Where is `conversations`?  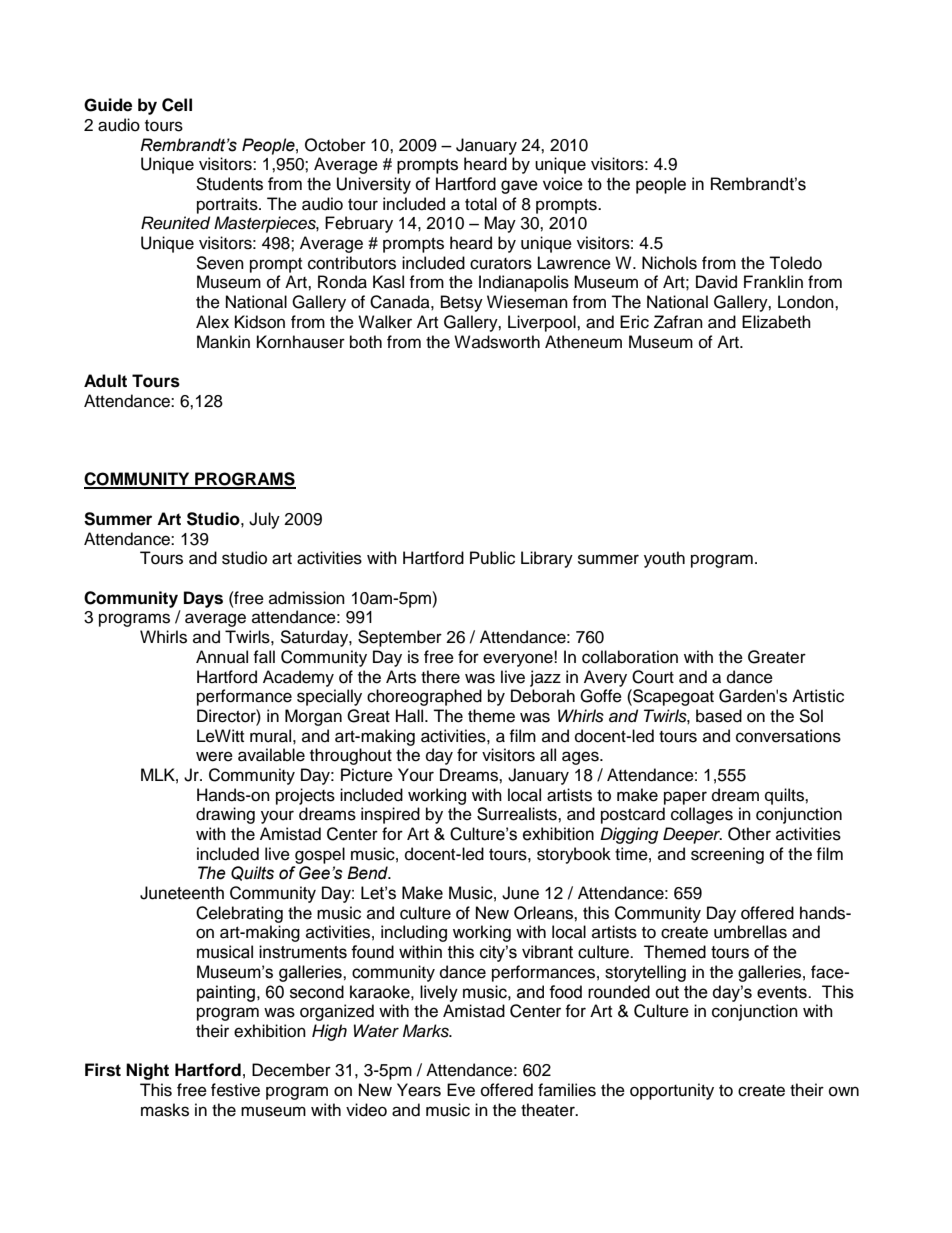 conversations is located at coordinates (788, 736).
